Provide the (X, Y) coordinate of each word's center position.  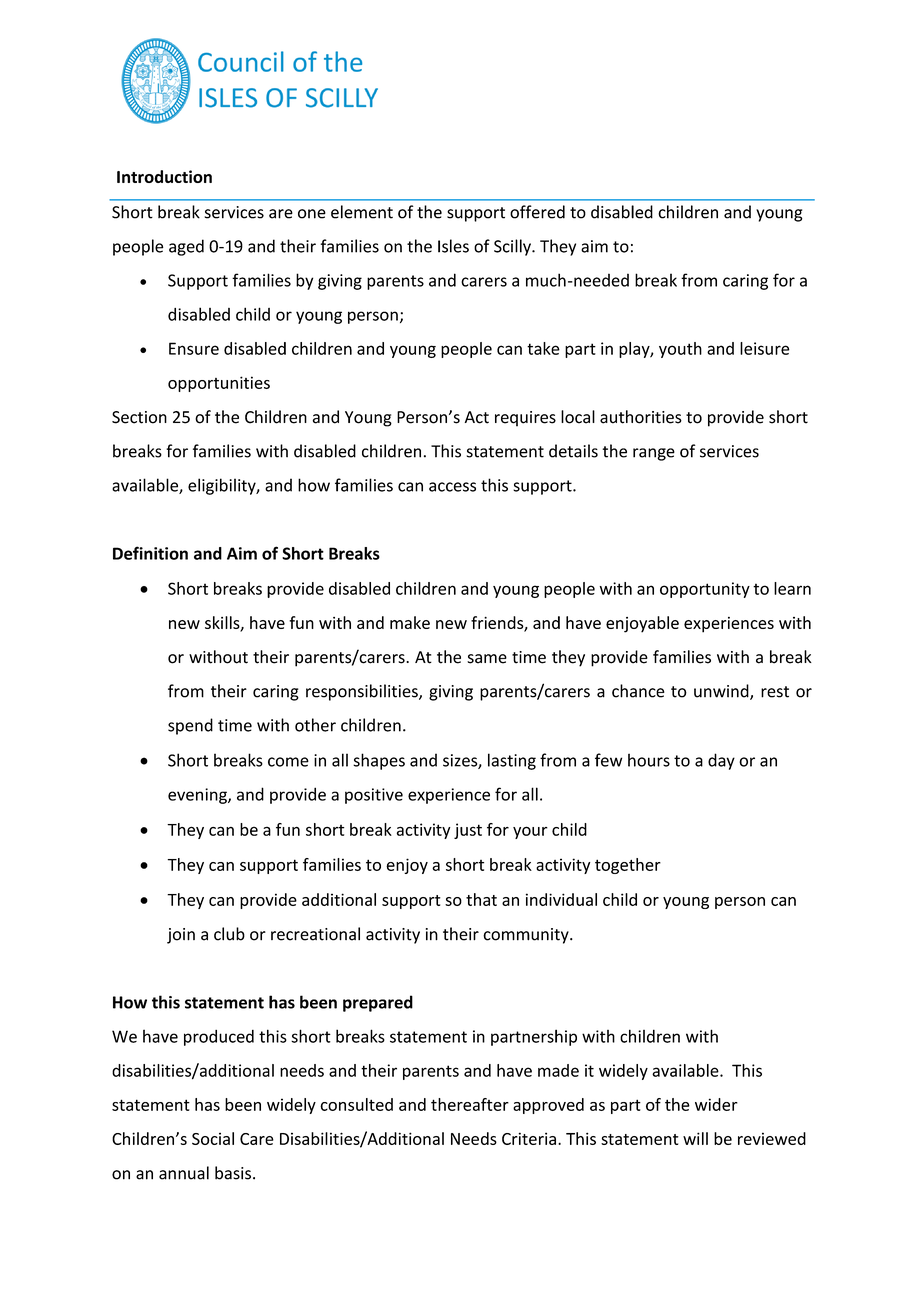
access (452, 487)
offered (537, 212)
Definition (150, 553)
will (695, 1138)
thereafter (470, 1104)
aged (186, 247)
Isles (453, 246)
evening (198, 796)
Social (213, 1138)
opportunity (705, 590)
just (468, 831)
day (721, 761)
